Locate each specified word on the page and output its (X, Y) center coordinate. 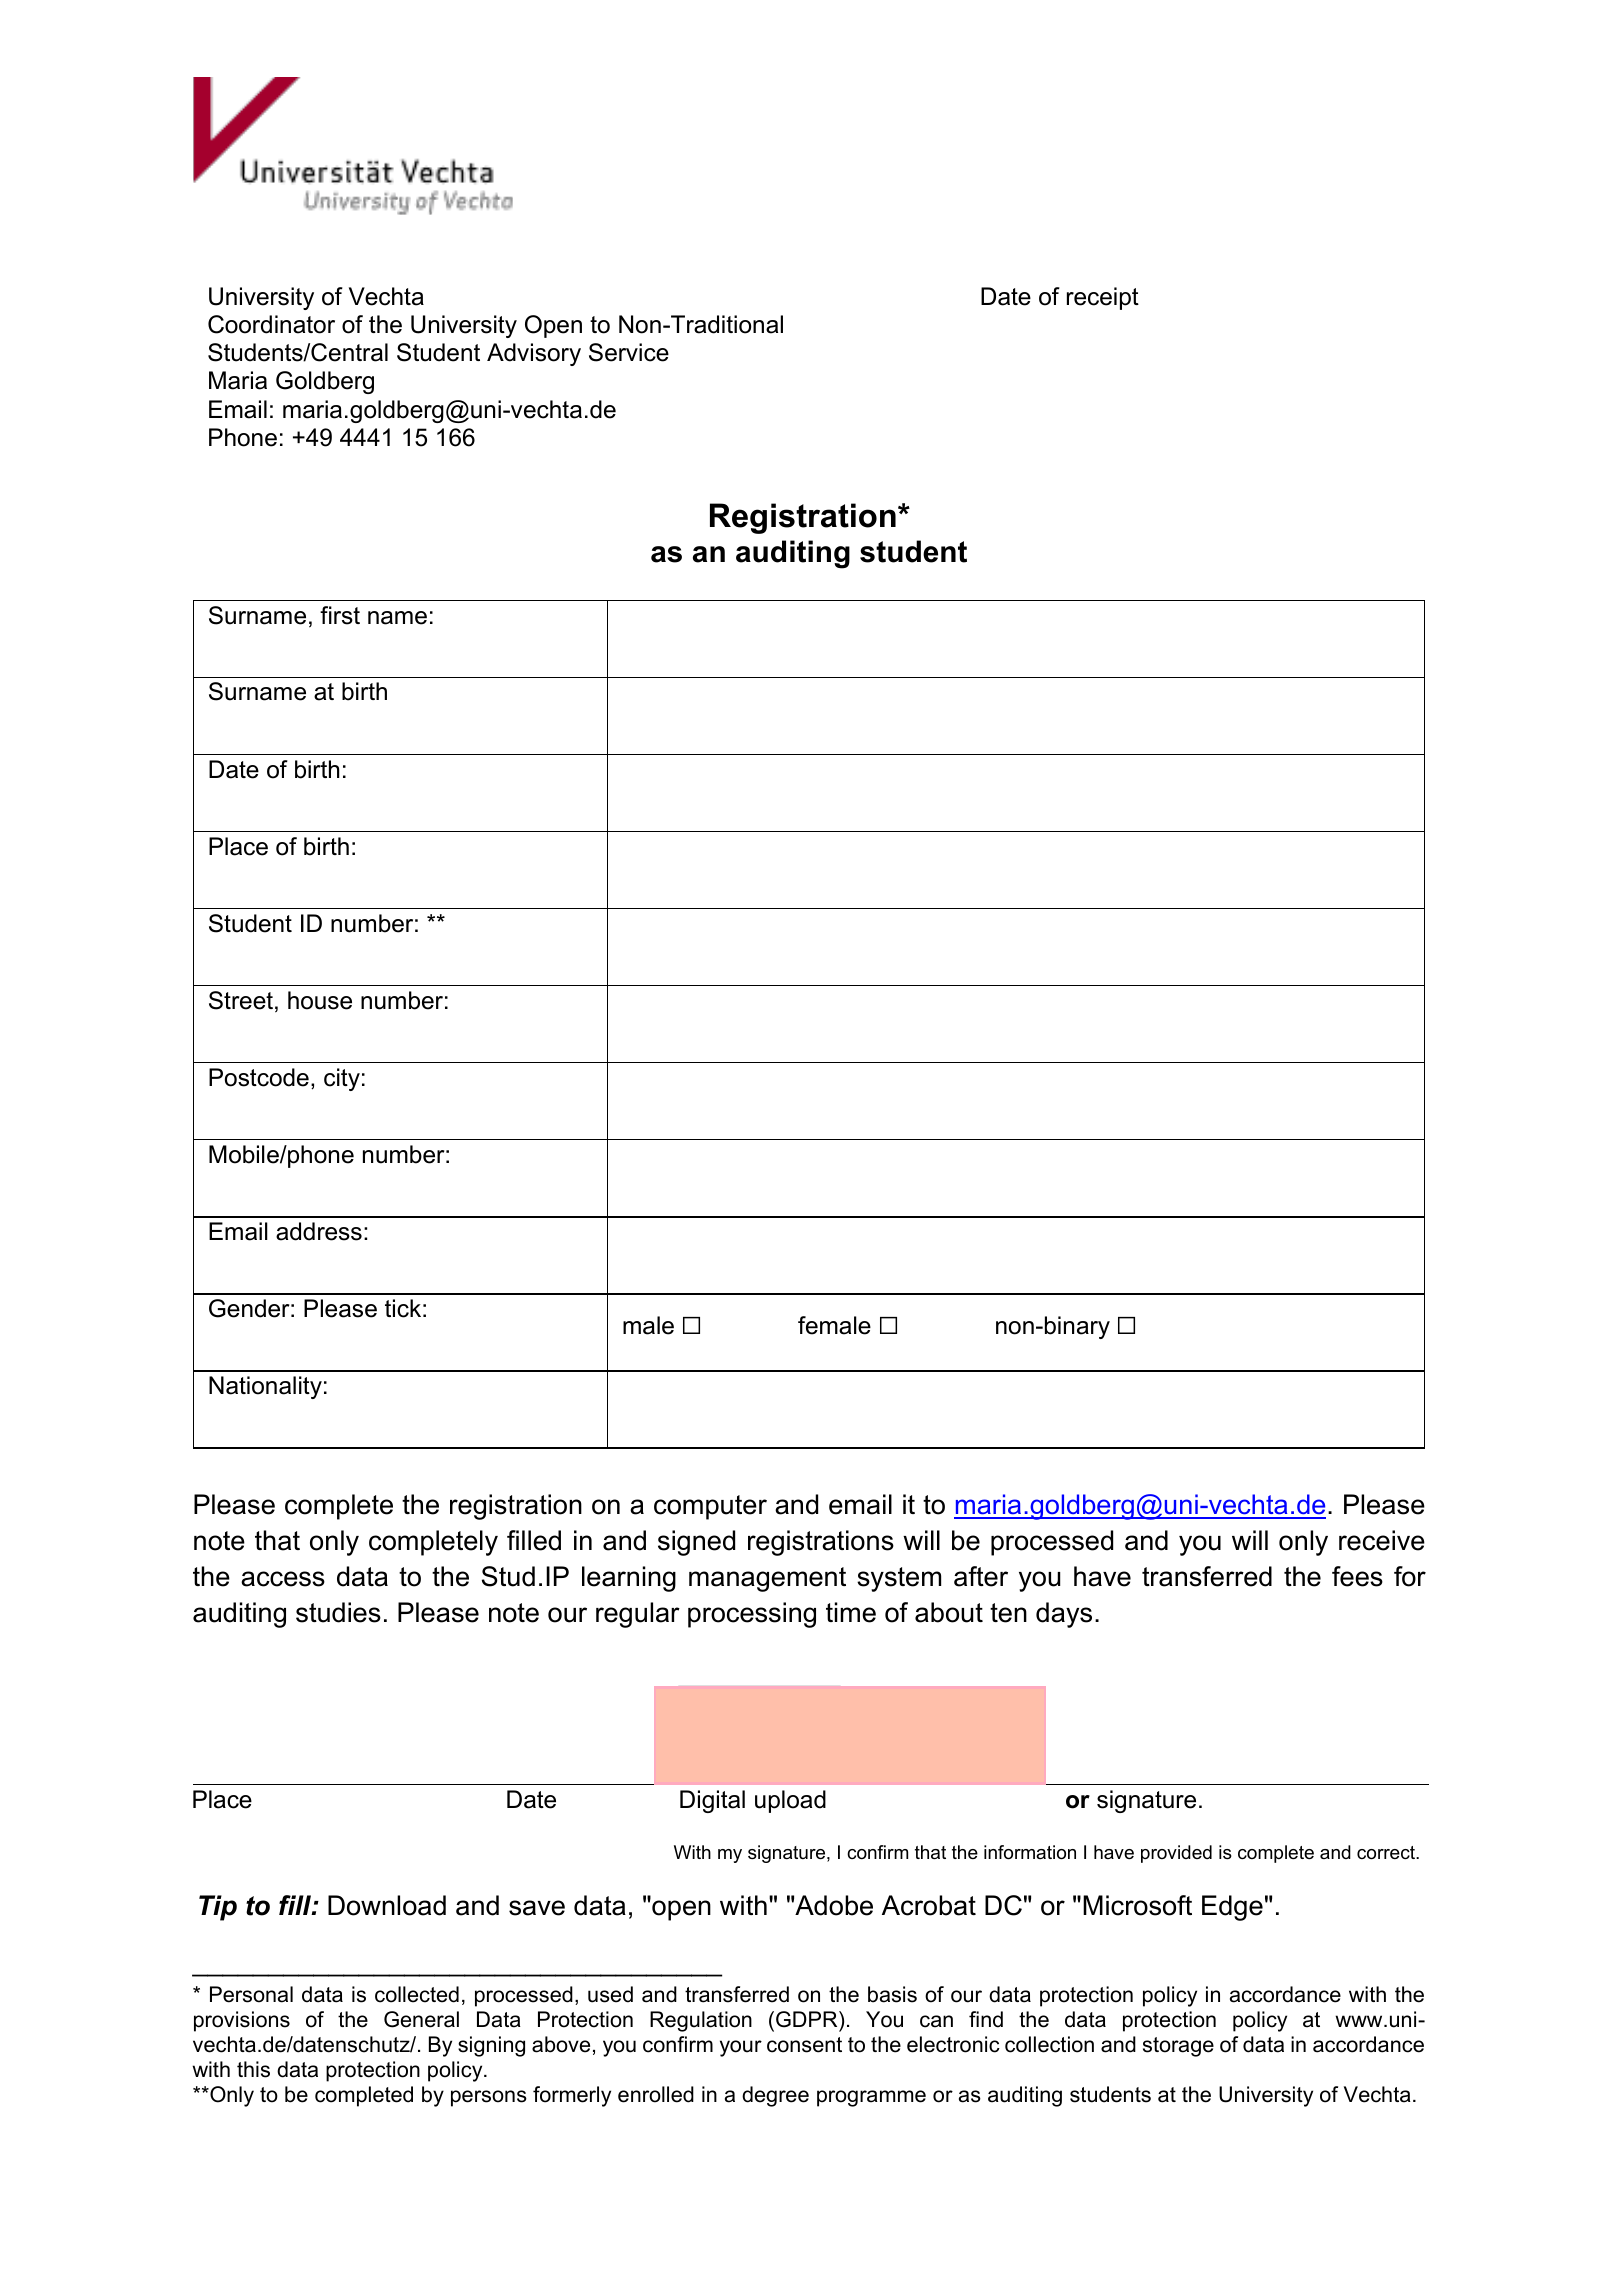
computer (710, 1507)
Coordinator (271, 324)
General (421, 2019)
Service (629, 352)
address (319, 1231)
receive (1382, 1540)
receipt (1103, 298)
